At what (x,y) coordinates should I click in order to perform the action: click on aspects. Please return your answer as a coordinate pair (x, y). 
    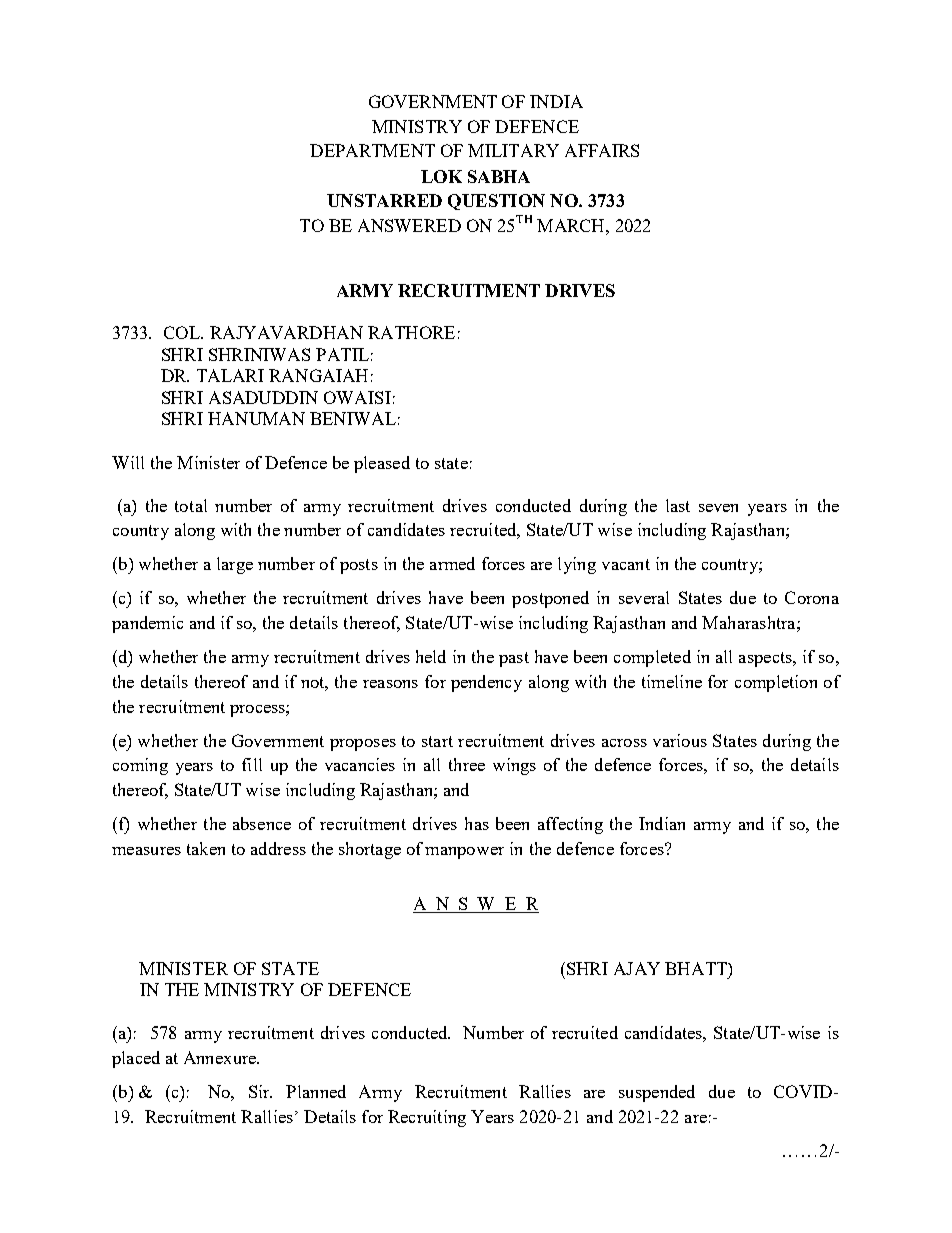
    Looking at the image, I should click on (766, 659).
